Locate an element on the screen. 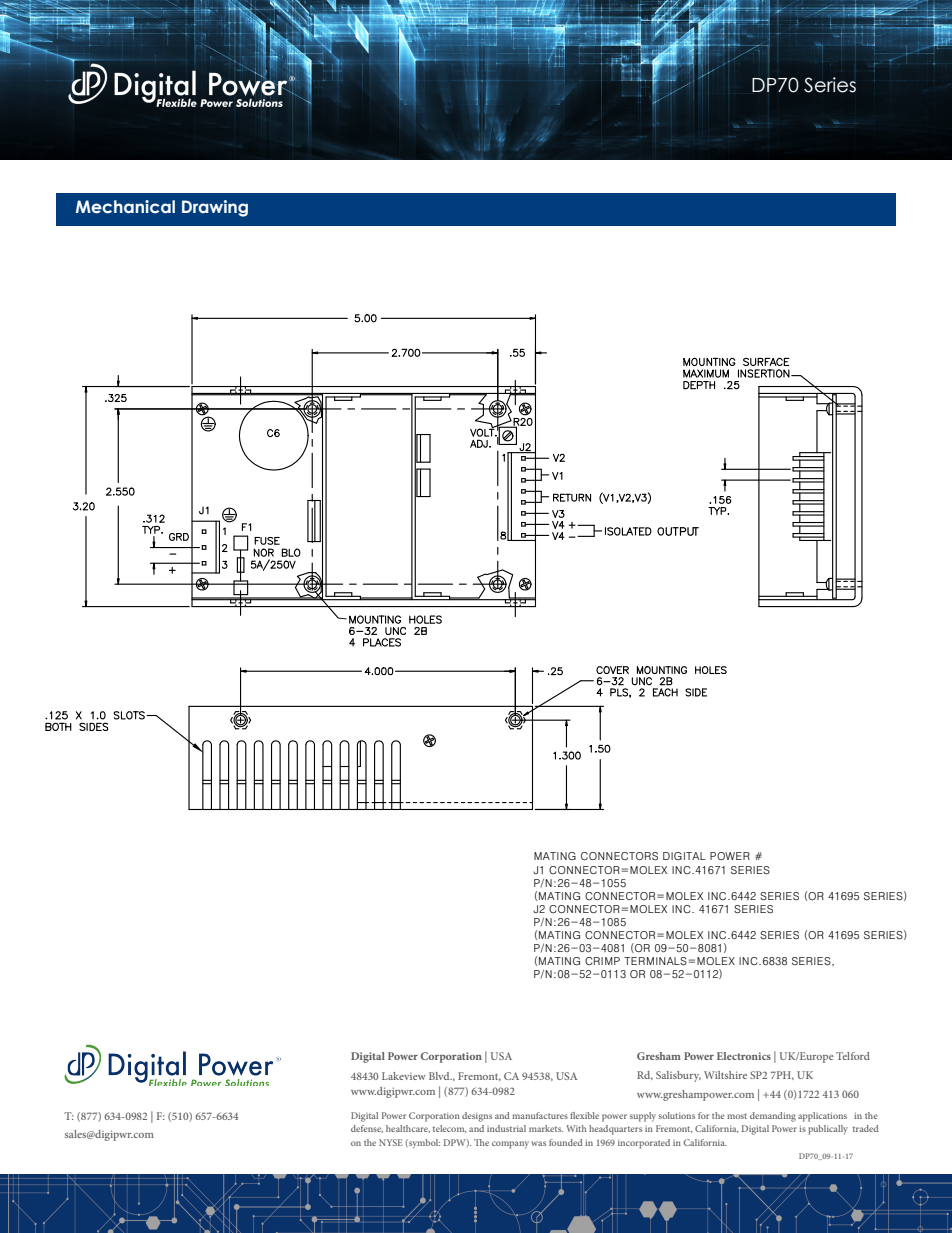 The image size is (952, 1233). Wiltshire is located at coordinates (725, 1075).
